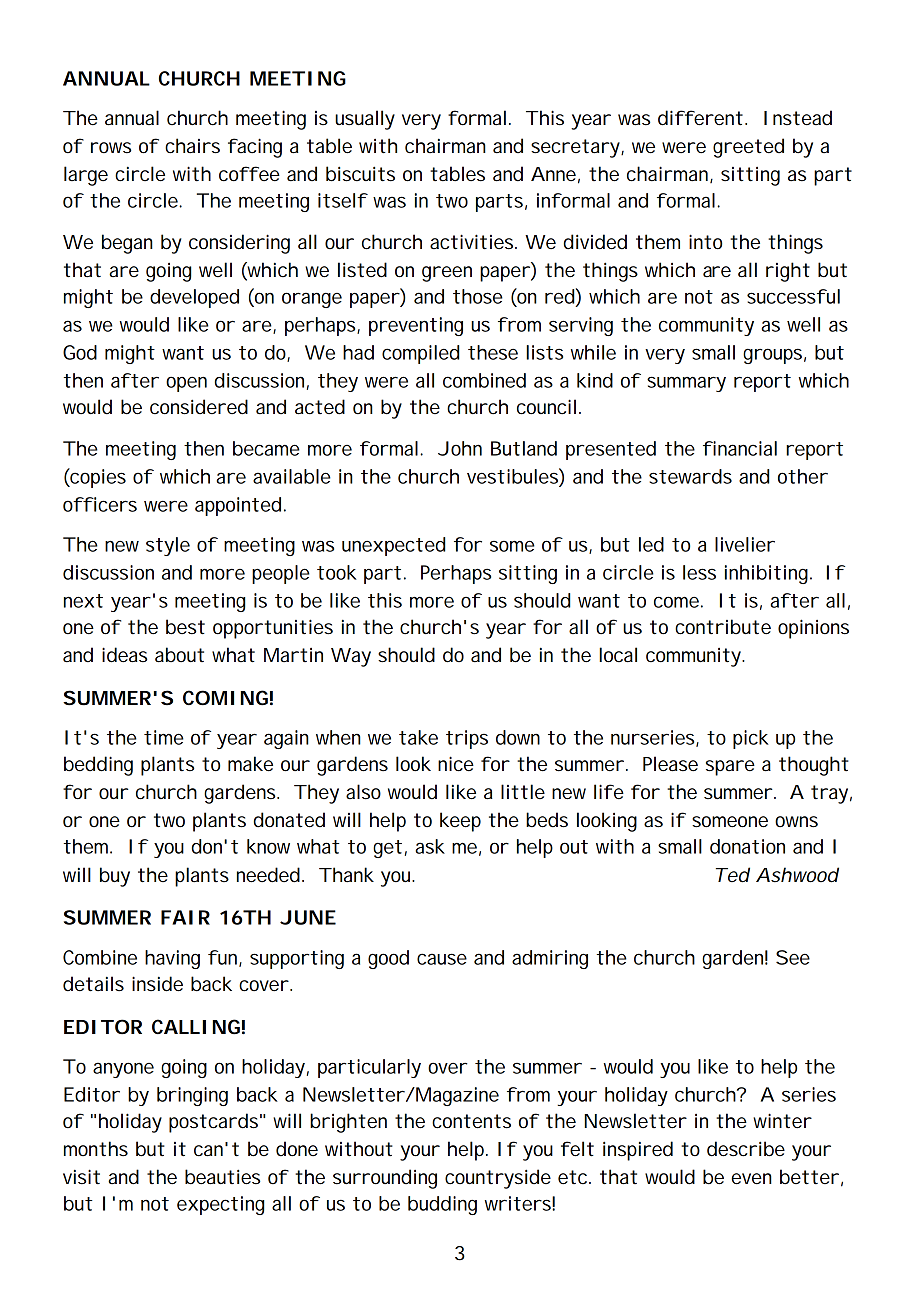 This screenshot has width=924, height=1313. What do you see at coordinates (747, 846) in the screenshot?
I see `donation` at bounding box center [747, 846].
